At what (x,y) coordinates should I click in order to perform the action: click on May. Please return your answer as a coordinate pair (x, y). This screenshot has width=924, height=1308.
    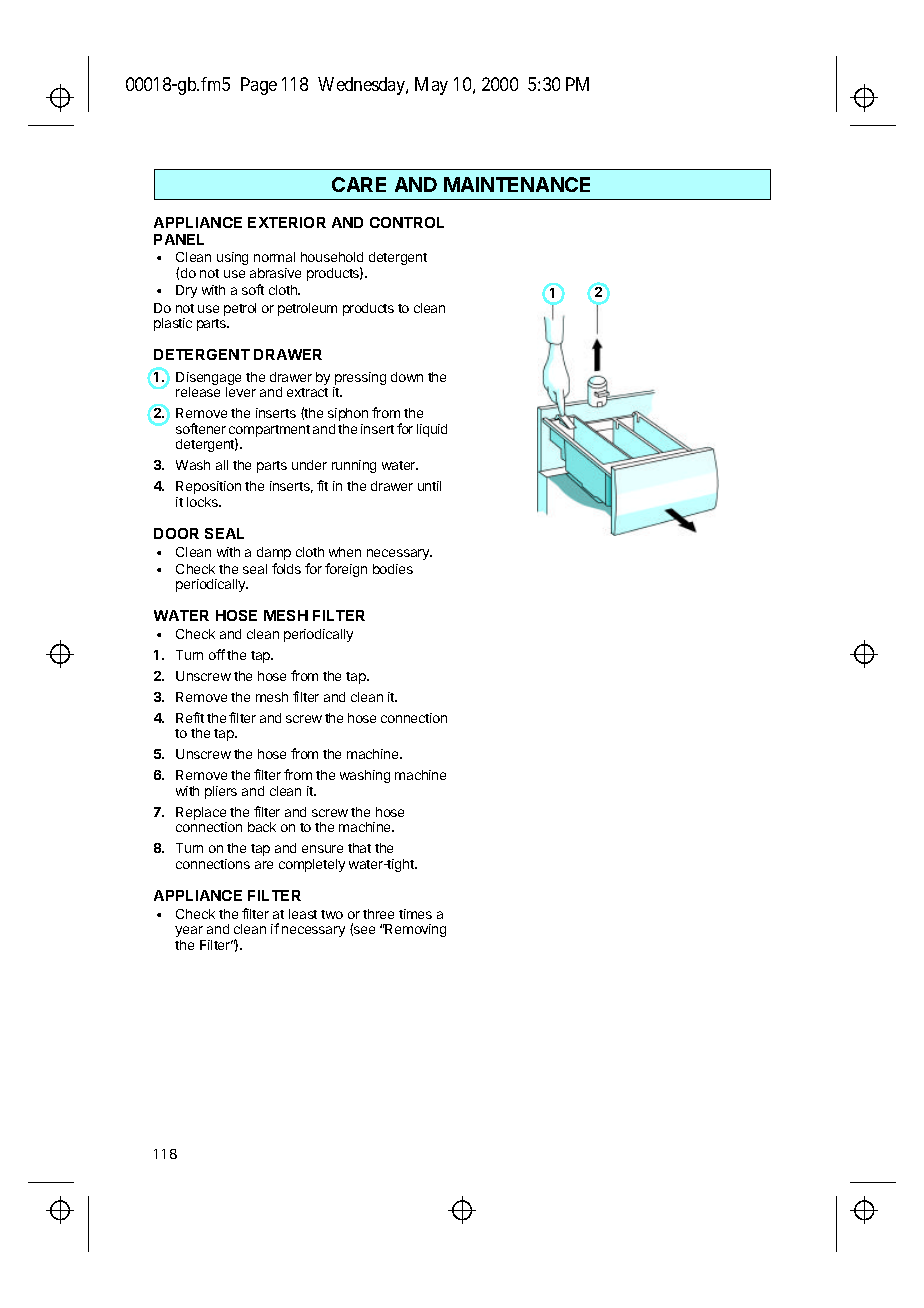
    Looking at the image, I should click on (431, 86).
